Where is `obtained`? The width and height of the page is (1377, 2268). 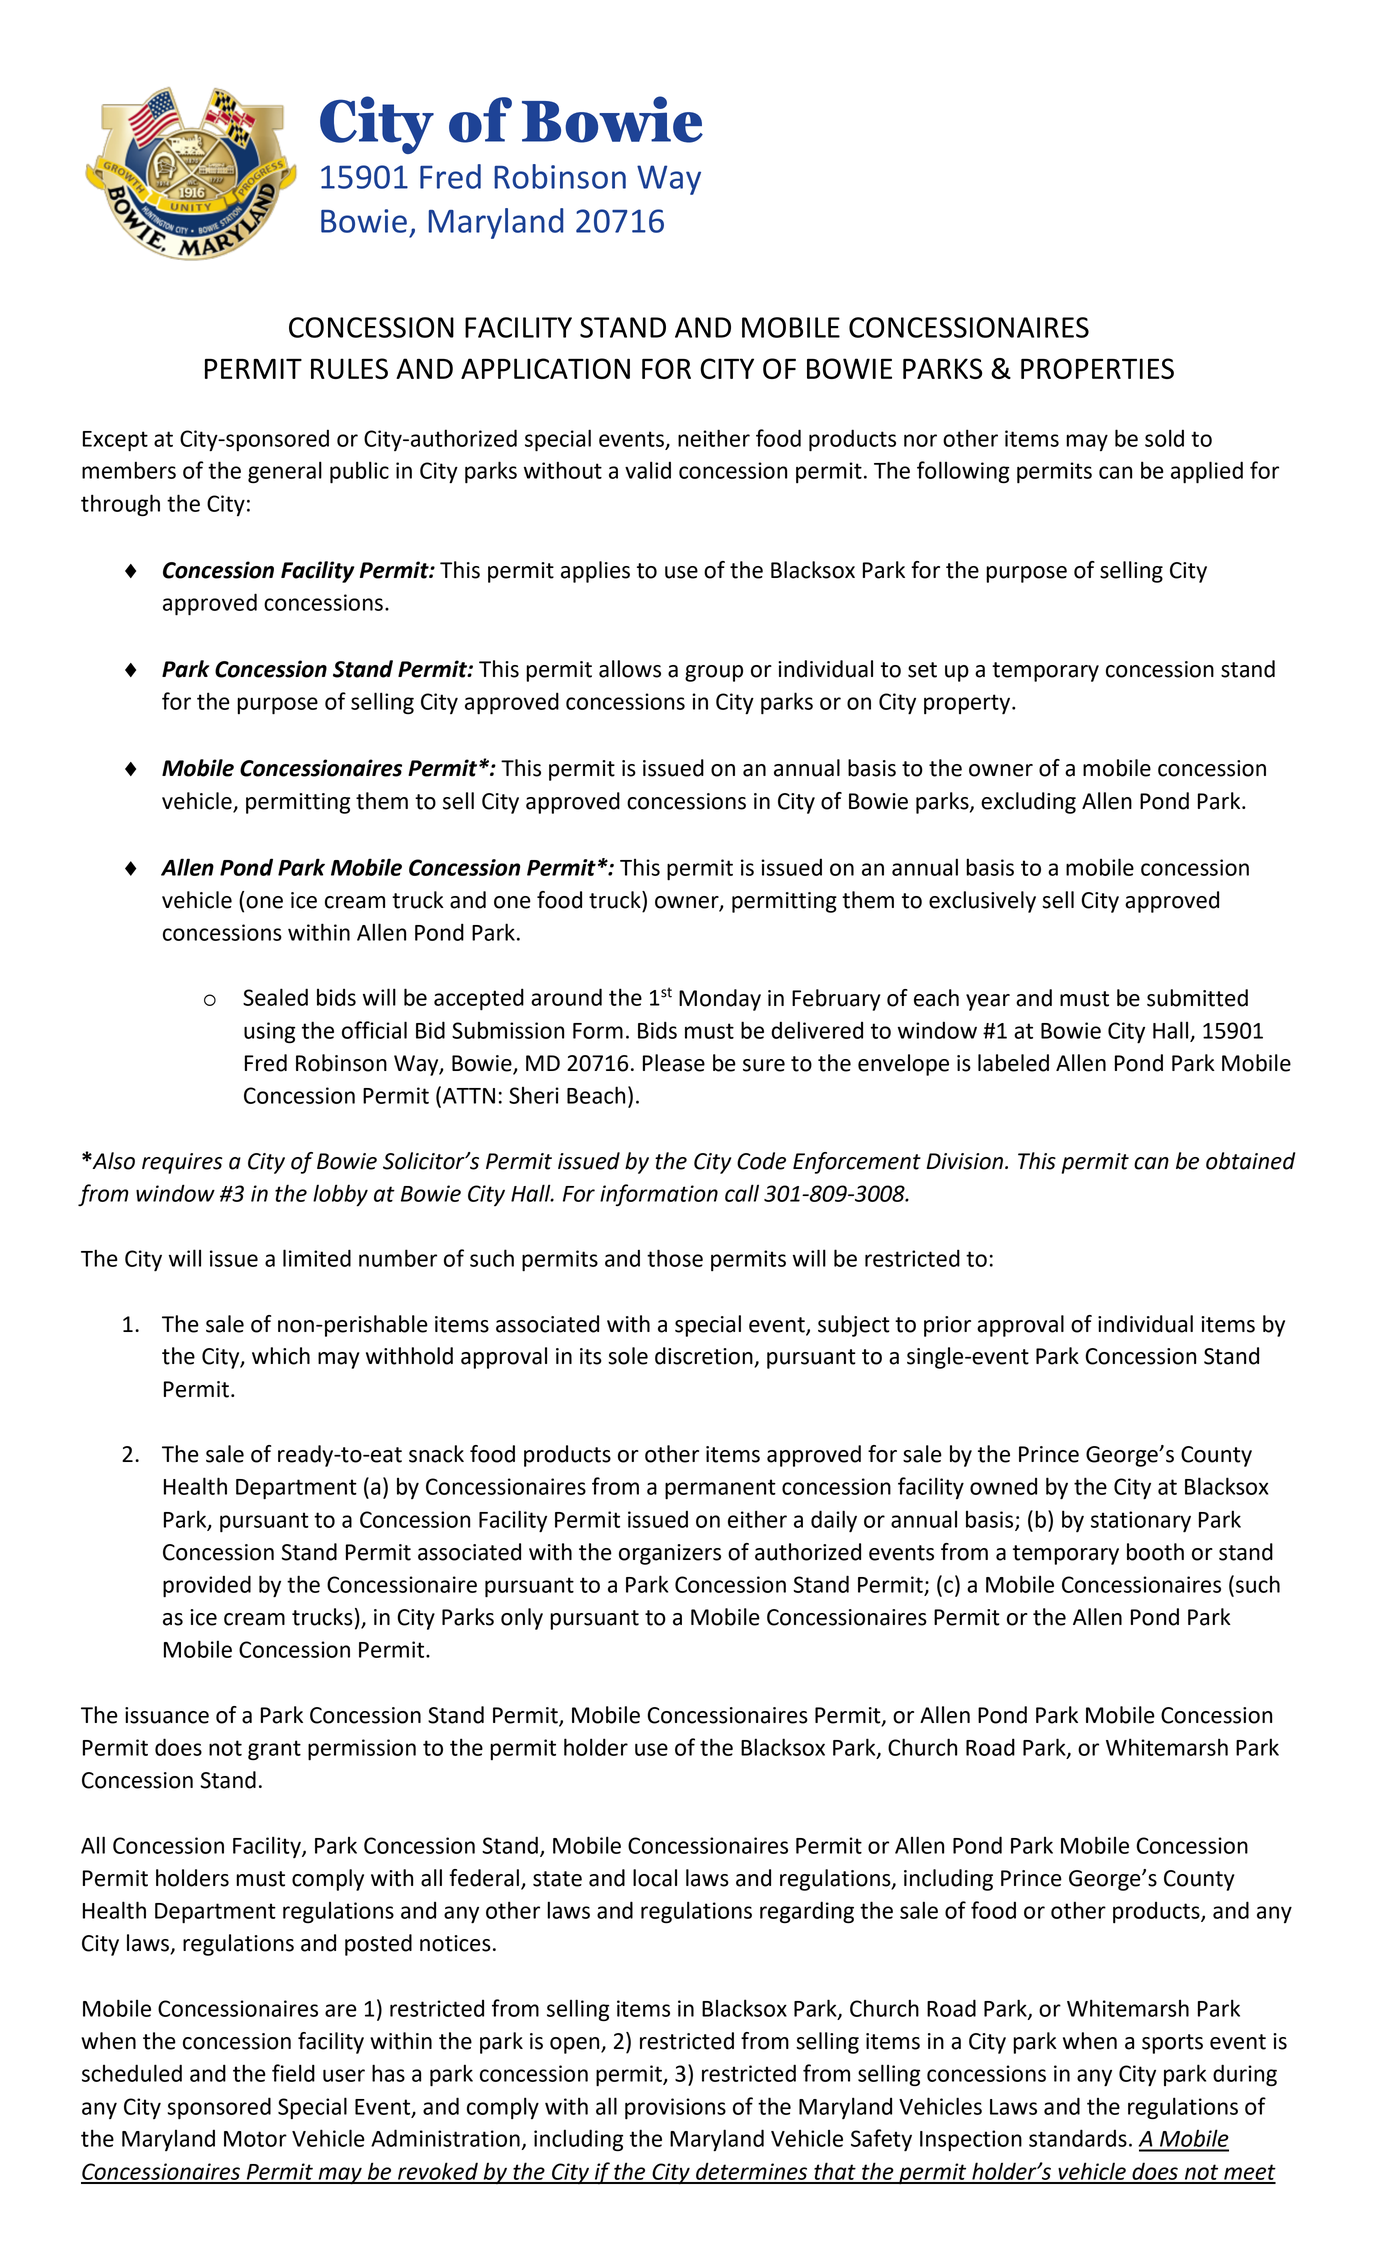 obtained is located at coordinates (1250, 1161).
